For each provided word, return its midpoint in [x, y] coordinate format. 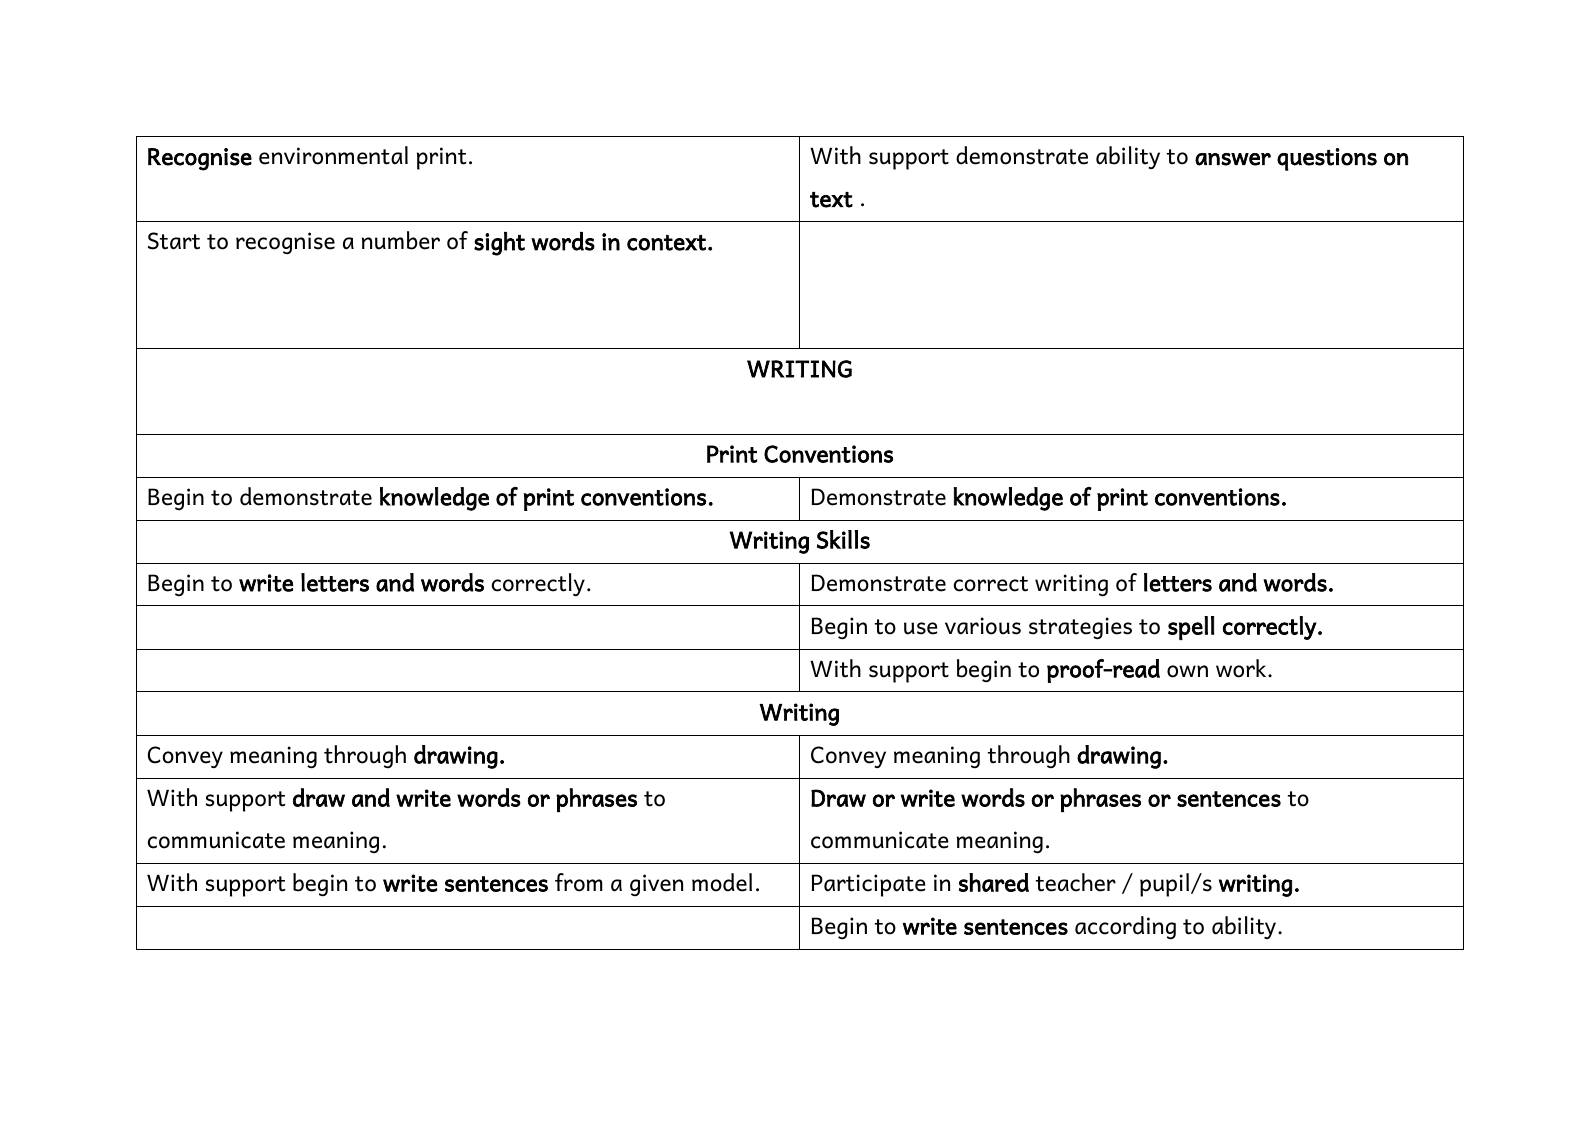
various [983, 626]
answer [1233, 159]
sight [499, 244]
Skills [843, 539]
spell [1191, 628]
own [1187, 671]
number [401, 240]
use [921, 628]
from [579, 882]
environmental [333, 155]
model [722, 882]
